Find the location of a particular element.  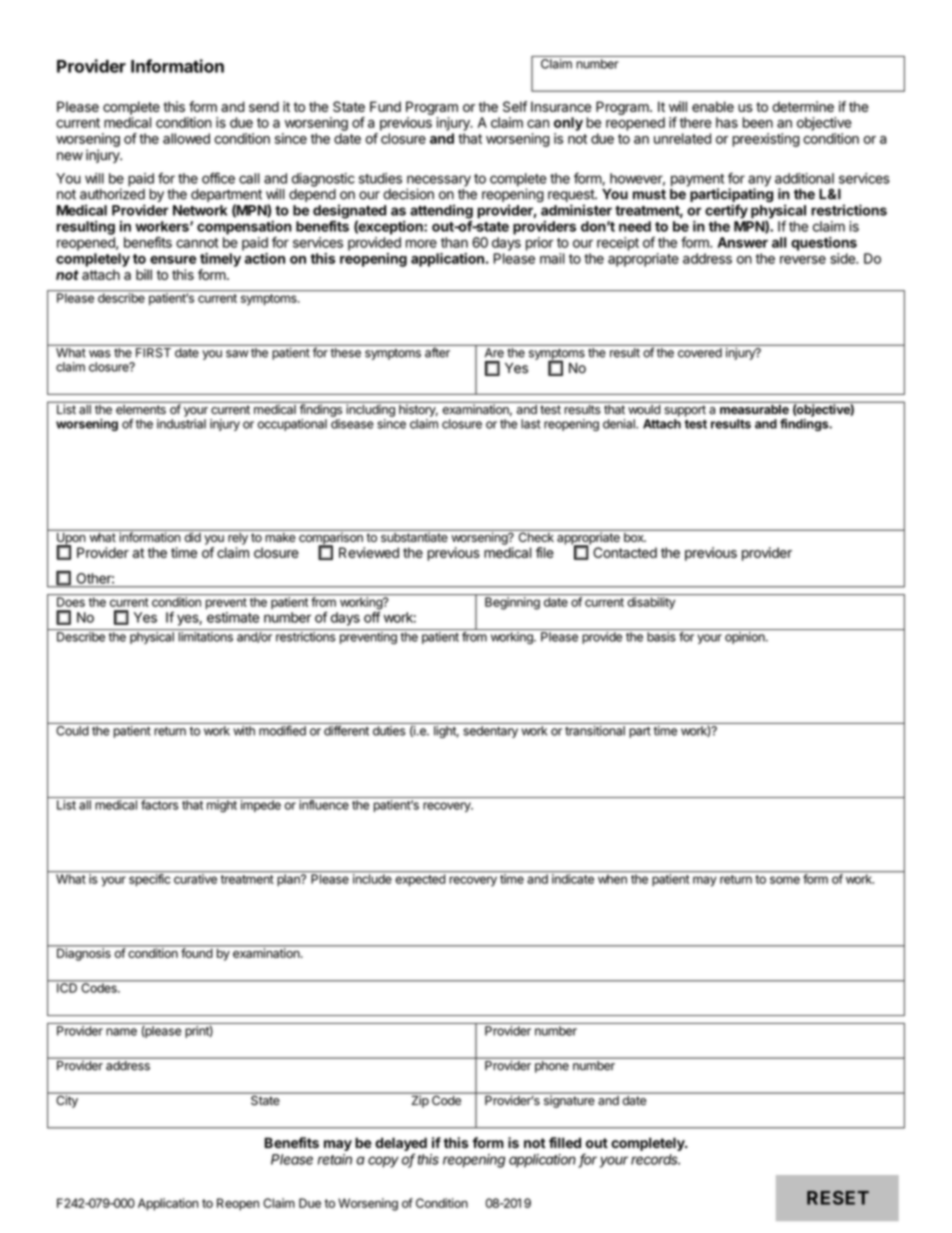

City is located at coordinates (67, 1100).
